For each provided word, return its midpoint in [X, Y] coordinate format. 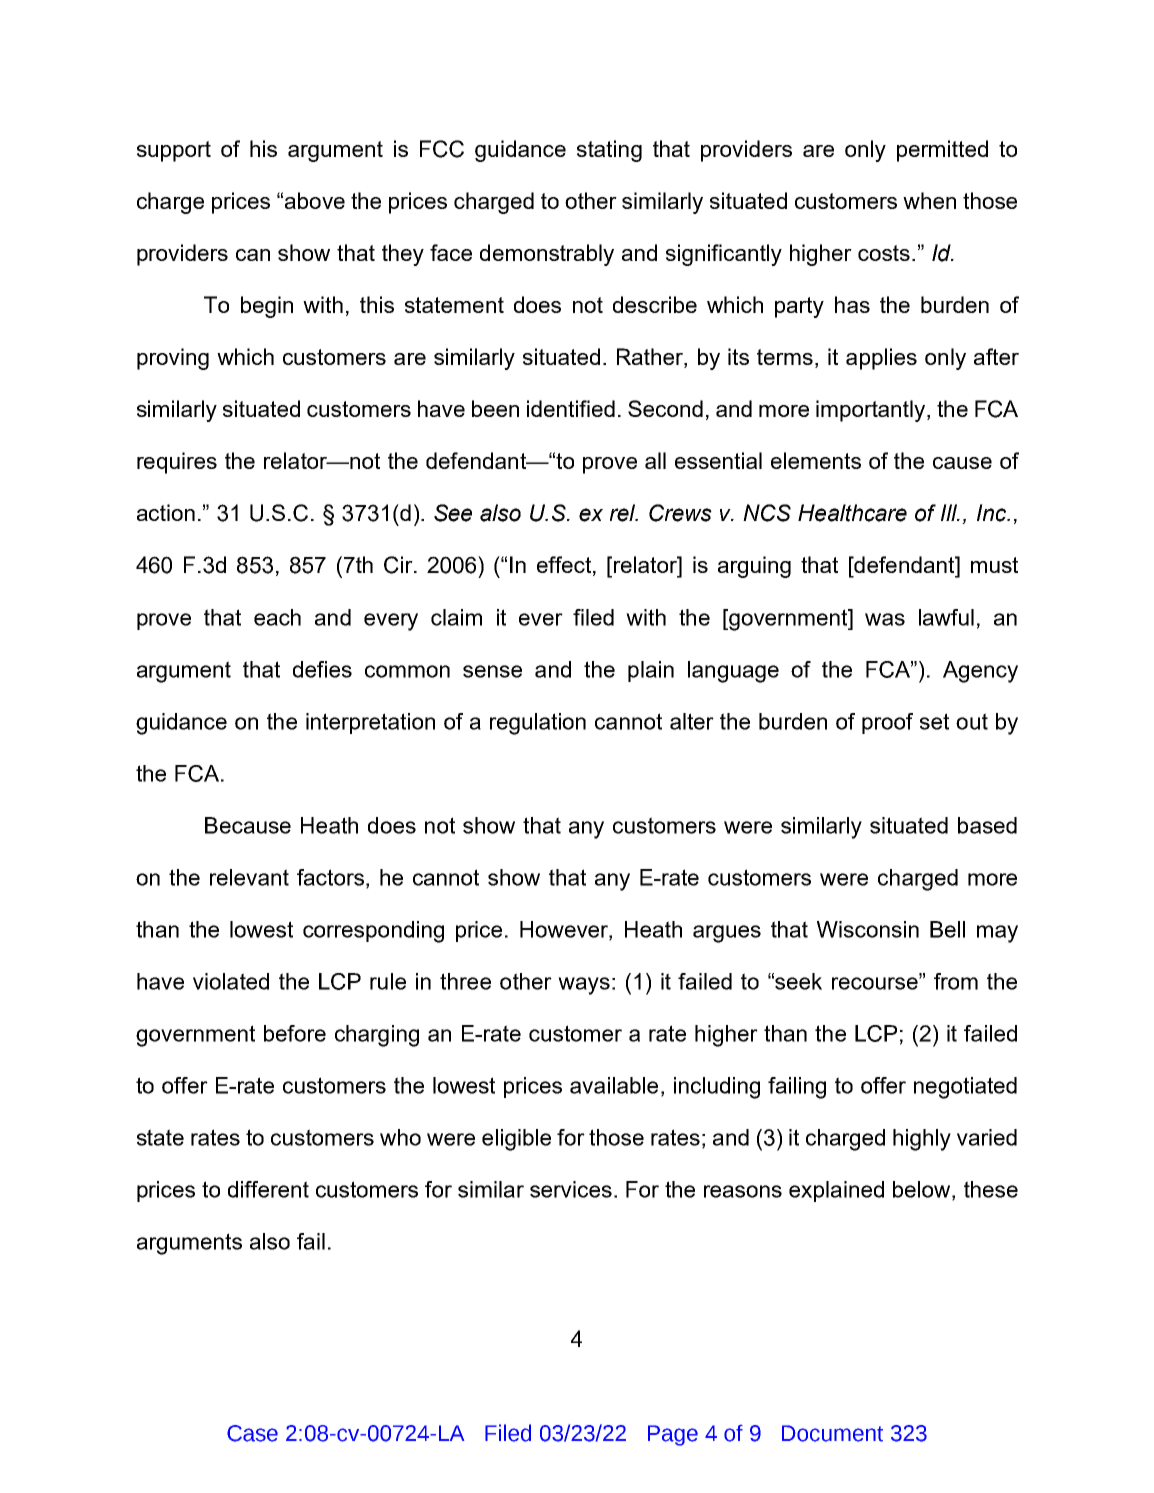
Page [673, 1435]
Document [832, 1433]
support [174, 151]
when [929, 200]
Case [252, 1433]
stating [609, 151]
